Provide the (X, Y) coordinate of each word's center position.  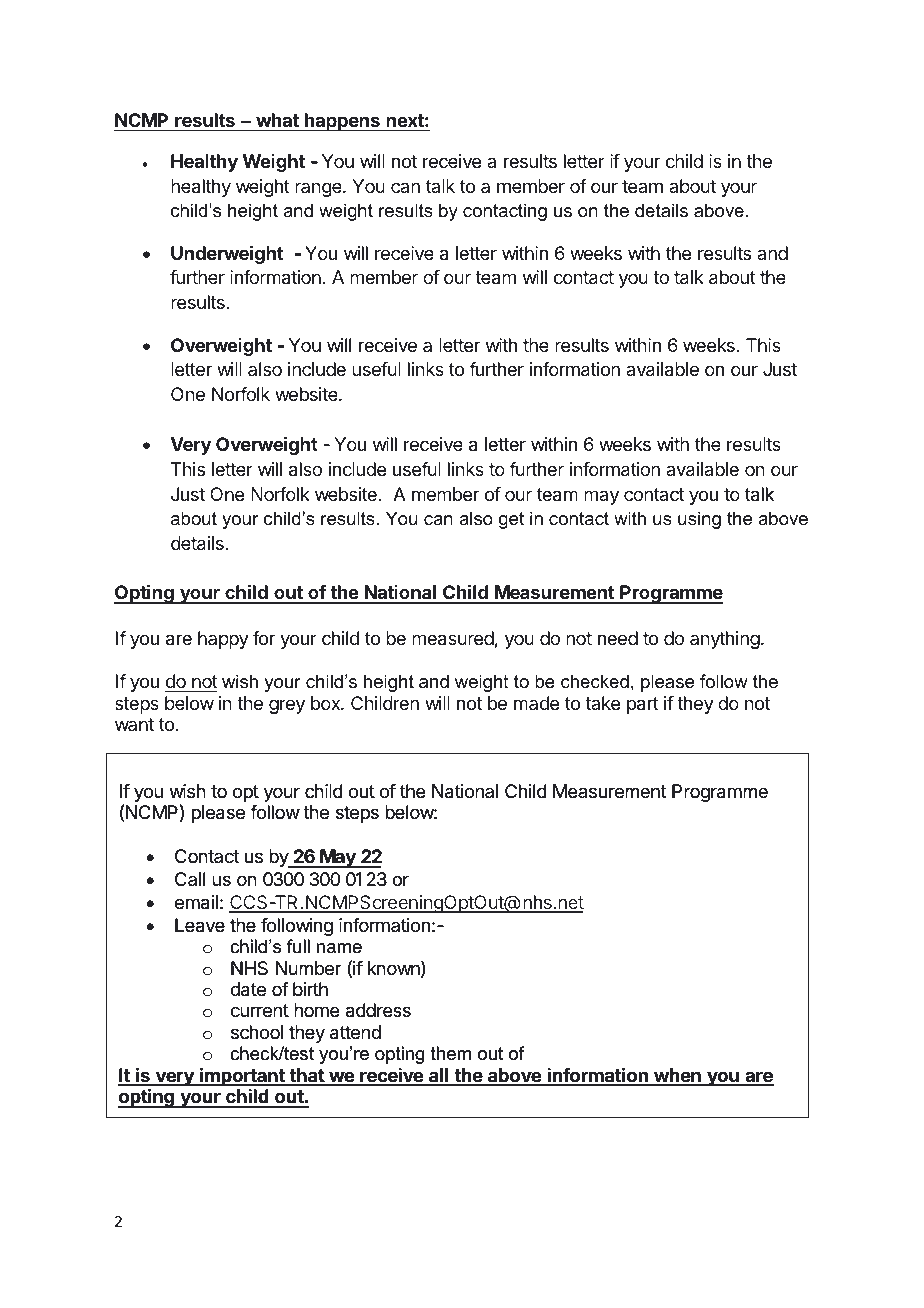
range (319, 189)
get (511, 520)
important (242, 1077)
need (618, 638)
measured (453, 638)
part (643, 705)
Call (190, 879)
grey (287, 706)
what (277, 120)
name (339, 948)
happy (223, 640)
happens (342, 122)
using (699, 520)
